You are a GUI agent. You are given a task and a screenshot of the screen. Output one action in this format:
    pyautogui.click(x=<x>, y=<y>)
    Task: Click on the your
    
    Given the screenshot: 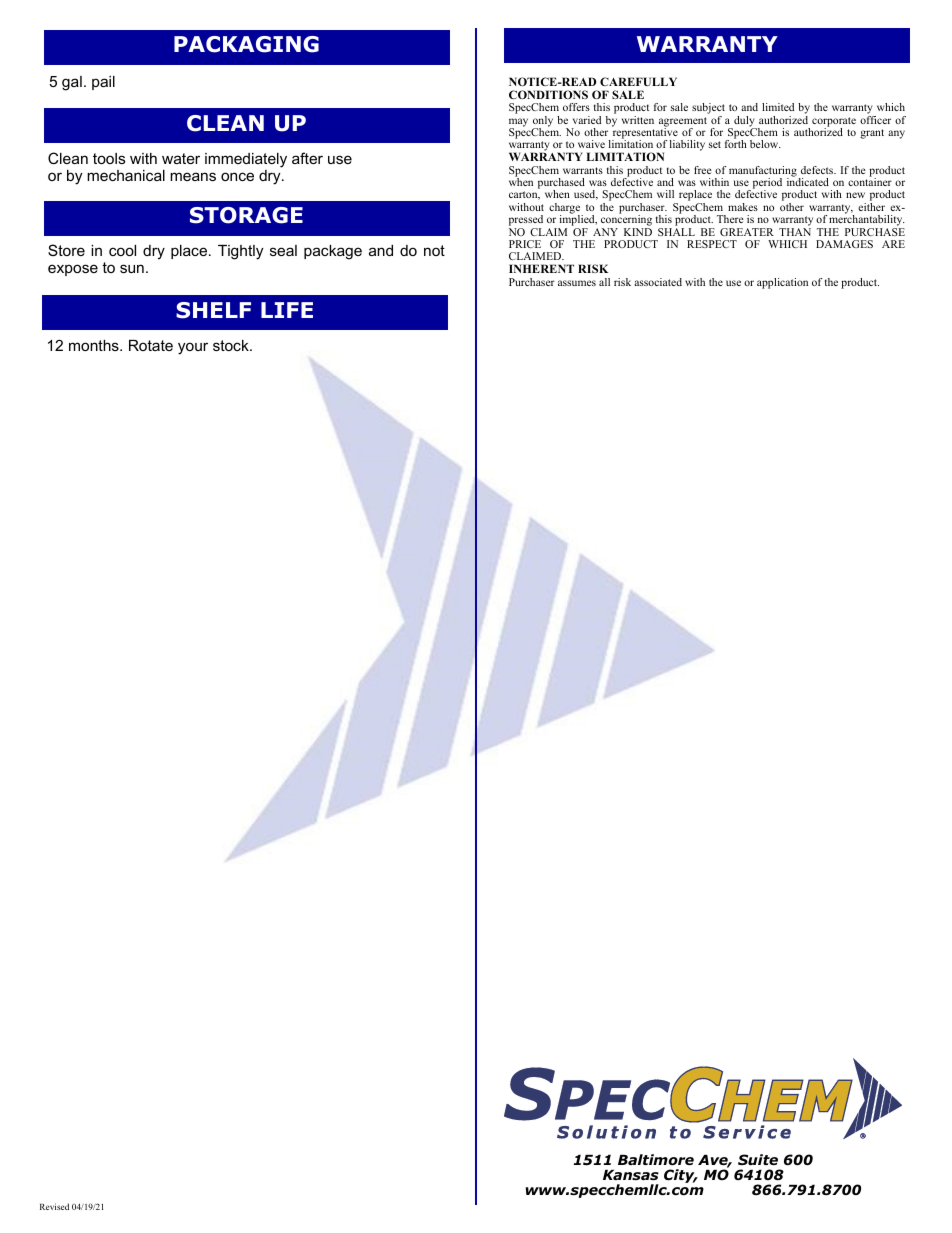 What is the action you would take?
    pyautogui.click(x=193, y=348)
